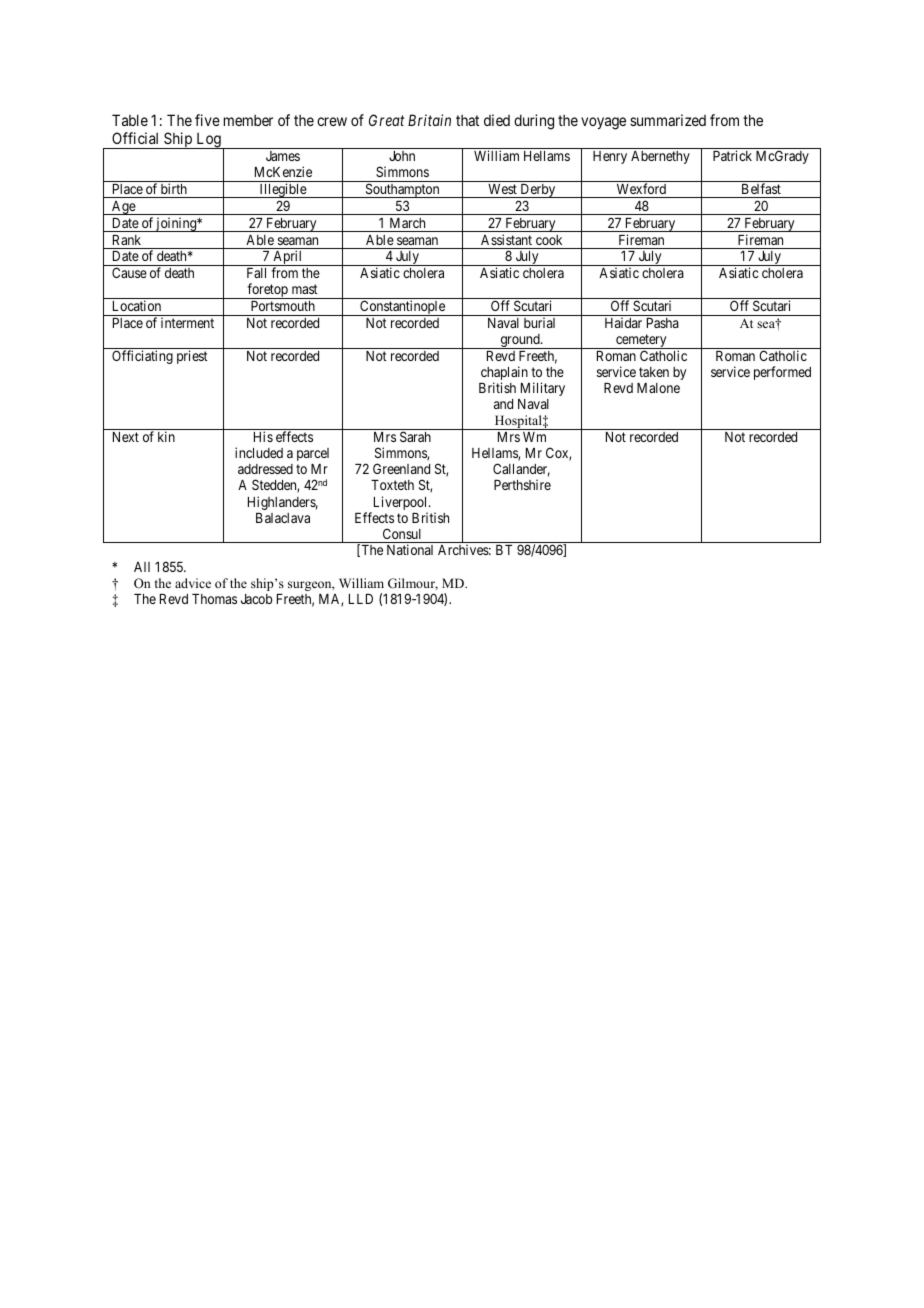  Describe the element at coordinates (256, 273) in the screenshot. I see `Fall` at that location.
